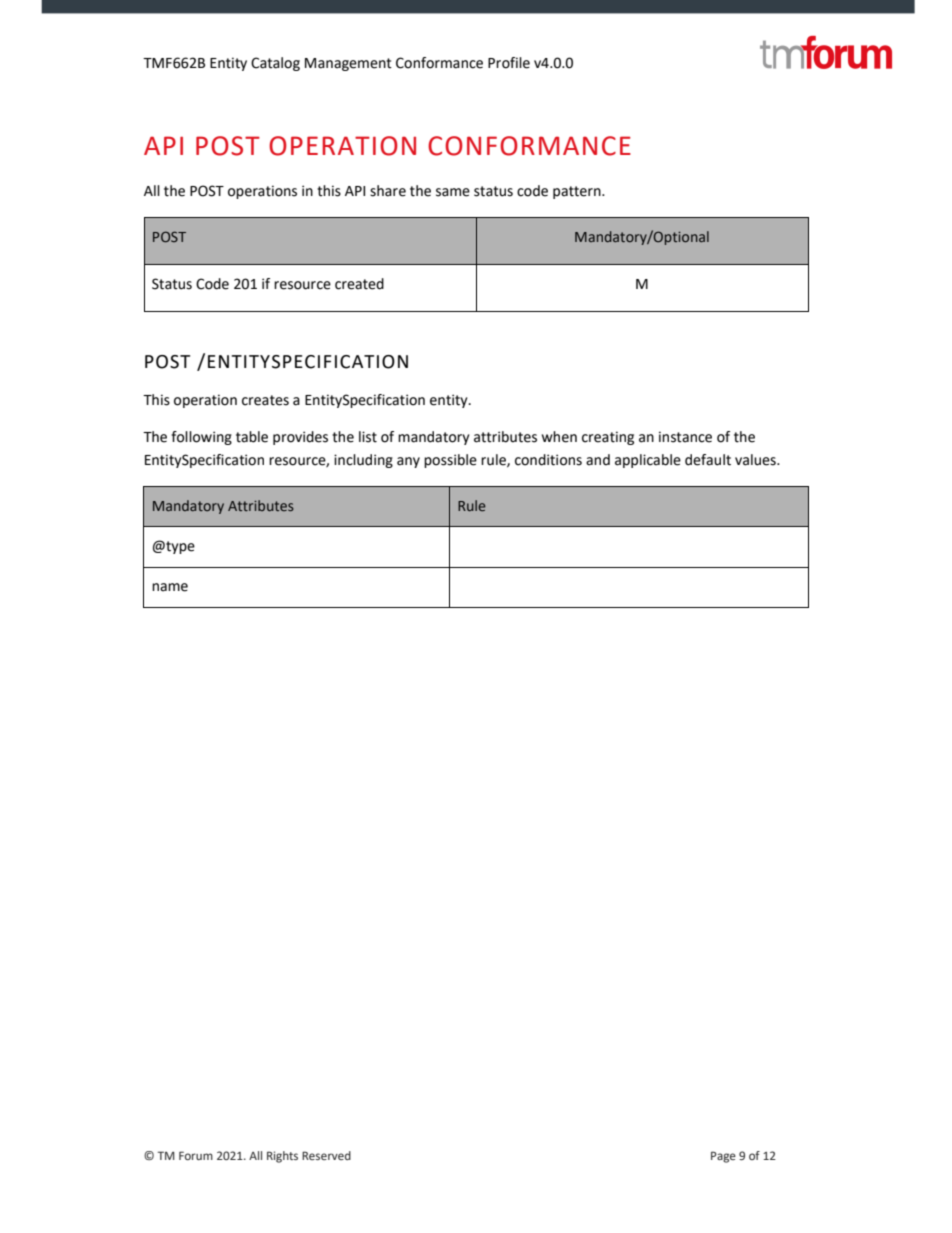 The height and width of the page is (1233, 952). Describe the element at coordinates (196, 1155) in the page. I see `Forum` at that location.
